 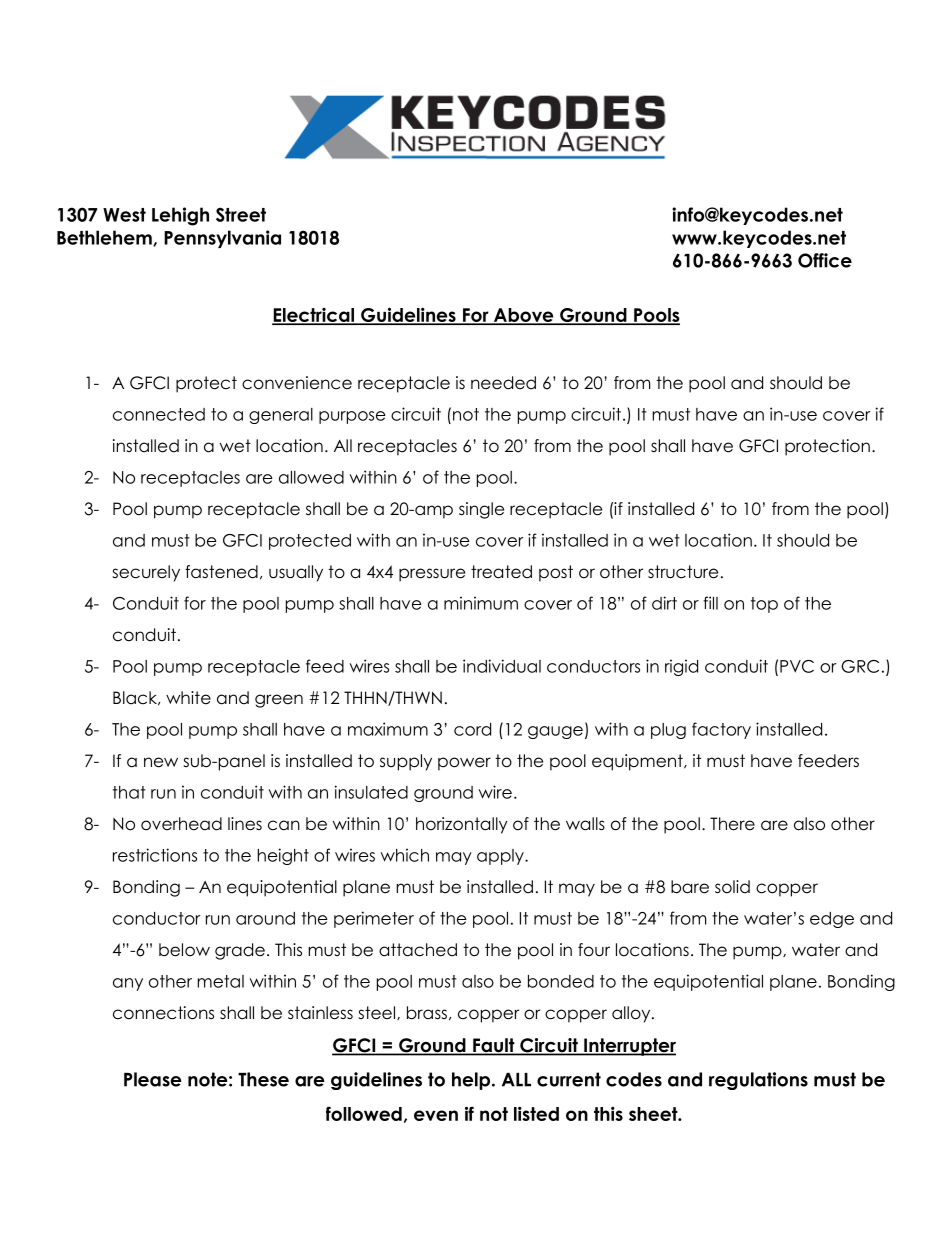 What do you see at coordinates (153, 1079) in the page?
I see `Please` at bounding box center [153, 1079].
